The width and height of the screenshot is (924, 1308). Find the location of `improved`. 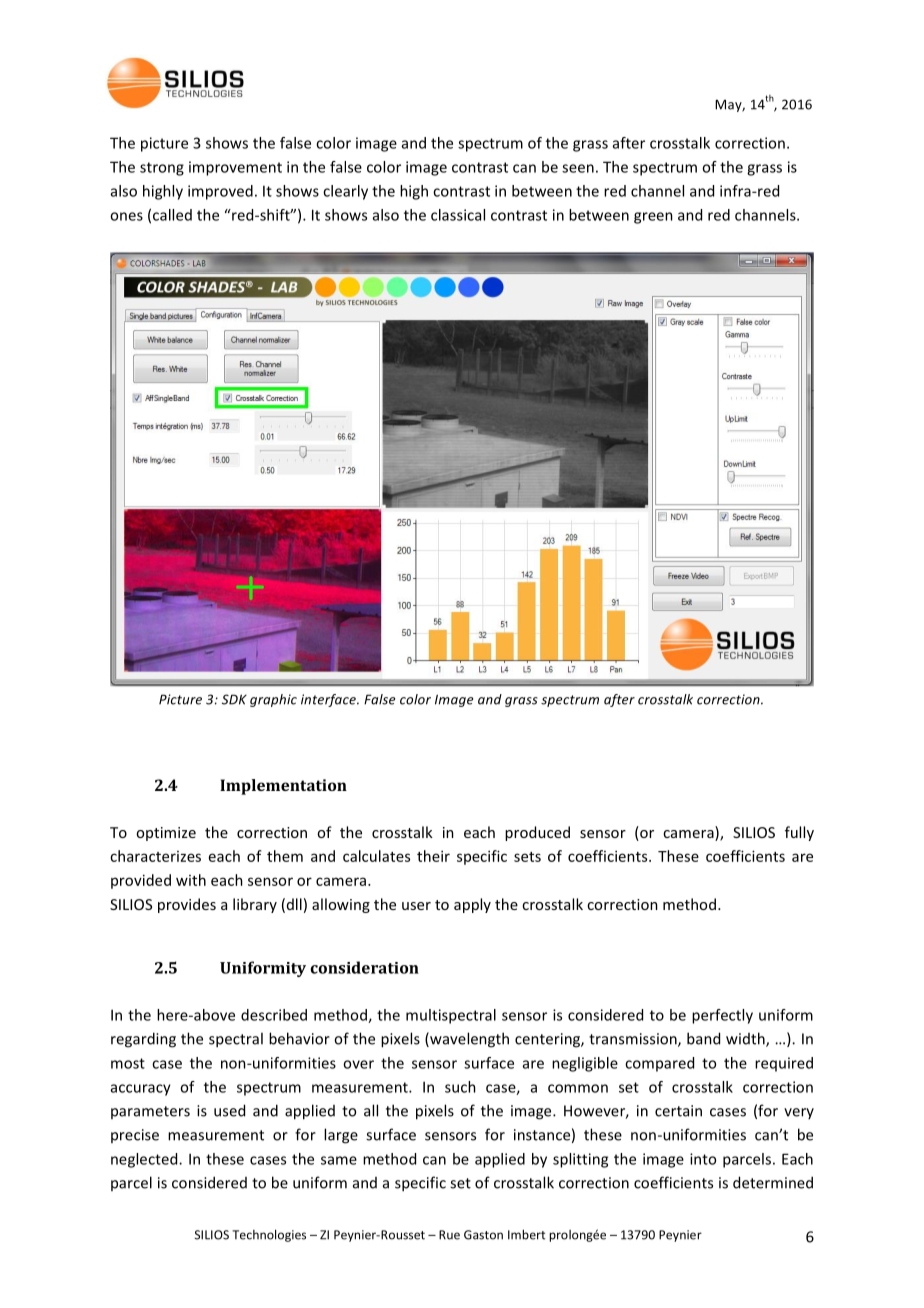

improved is located at coordinates (220, 192).
